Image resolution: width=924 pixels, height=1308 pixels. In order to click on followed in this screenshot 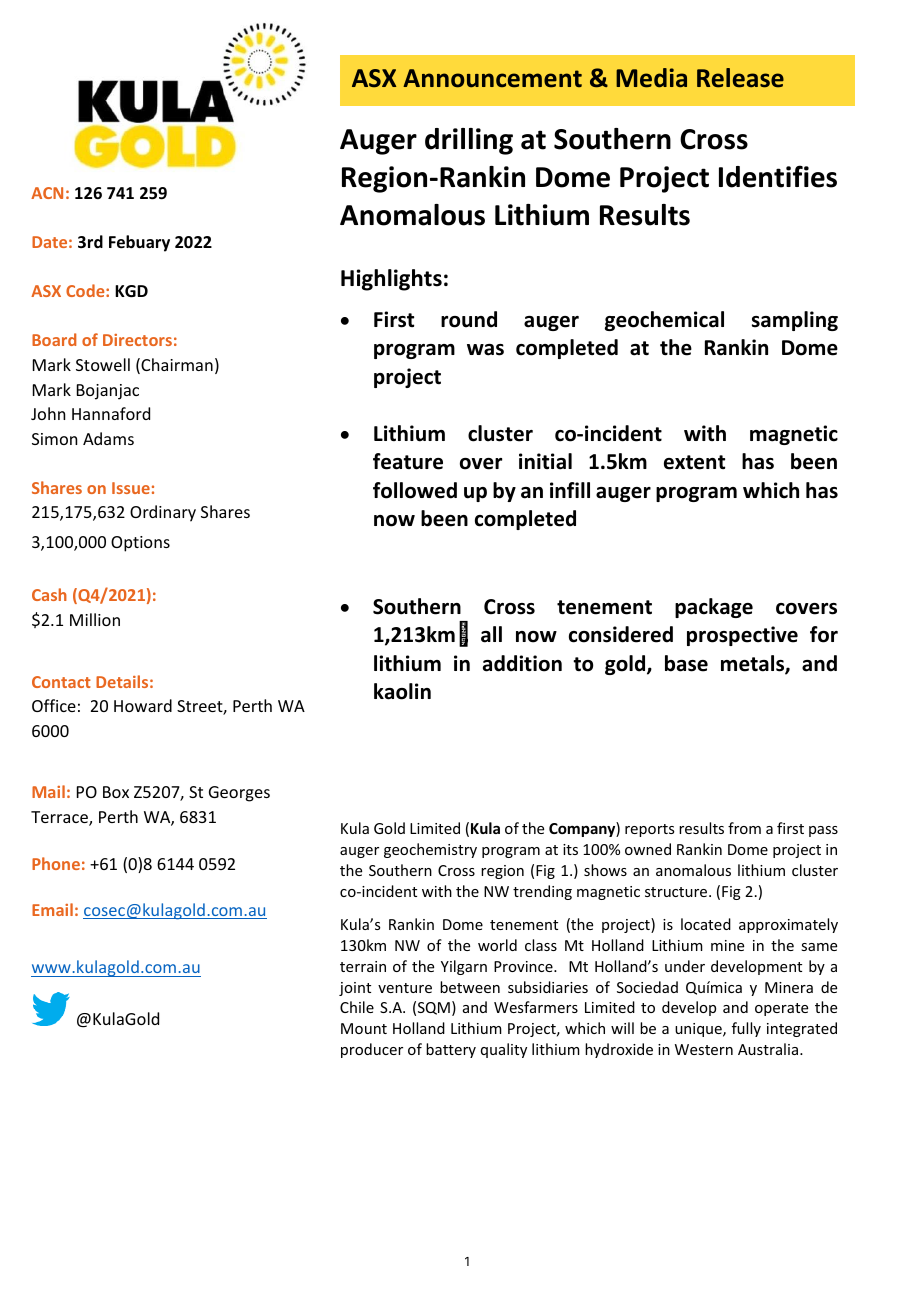, I will do `click(415, 490)`.
